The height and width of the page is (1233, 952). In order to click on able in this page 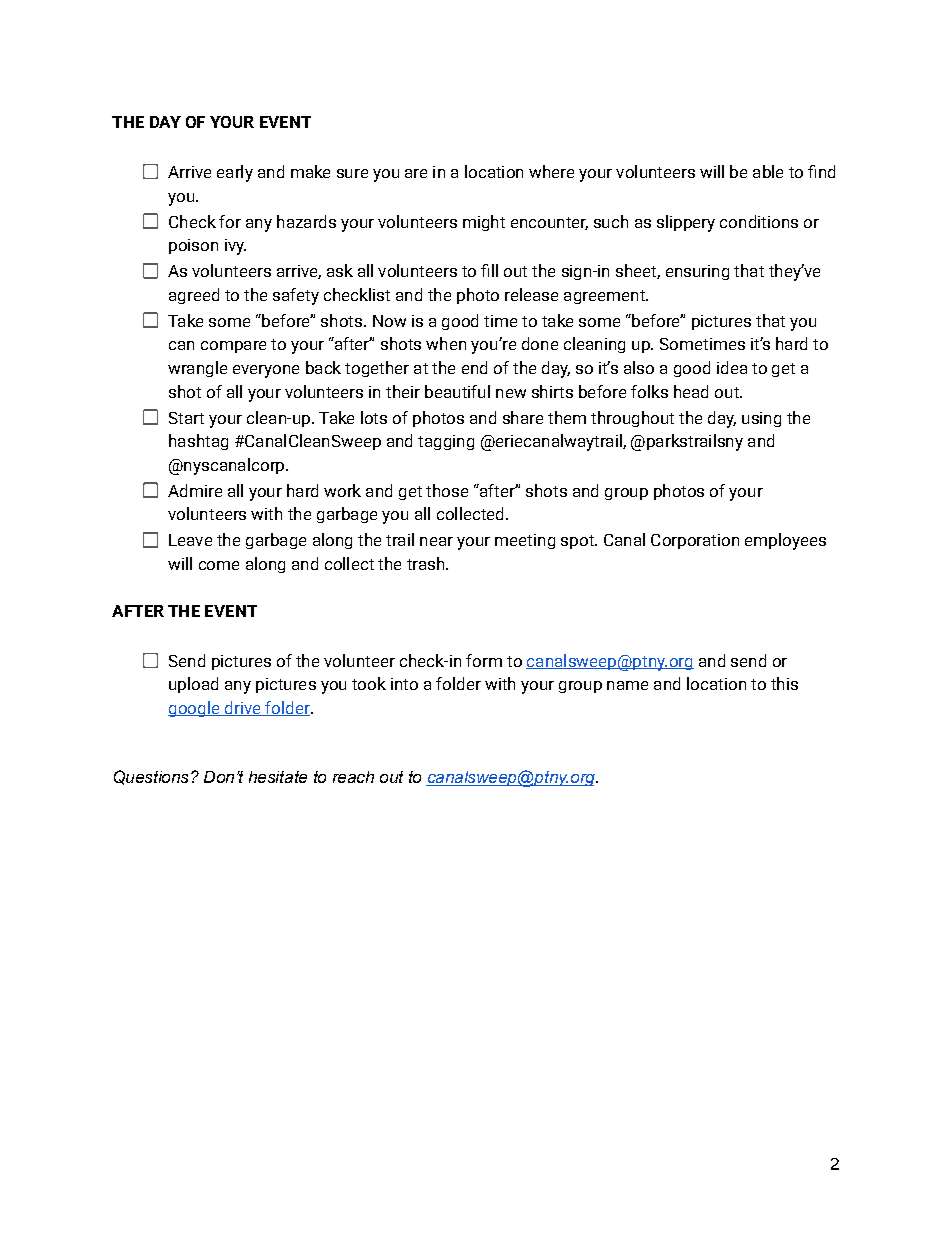, I will do `click(768, 171)`.
